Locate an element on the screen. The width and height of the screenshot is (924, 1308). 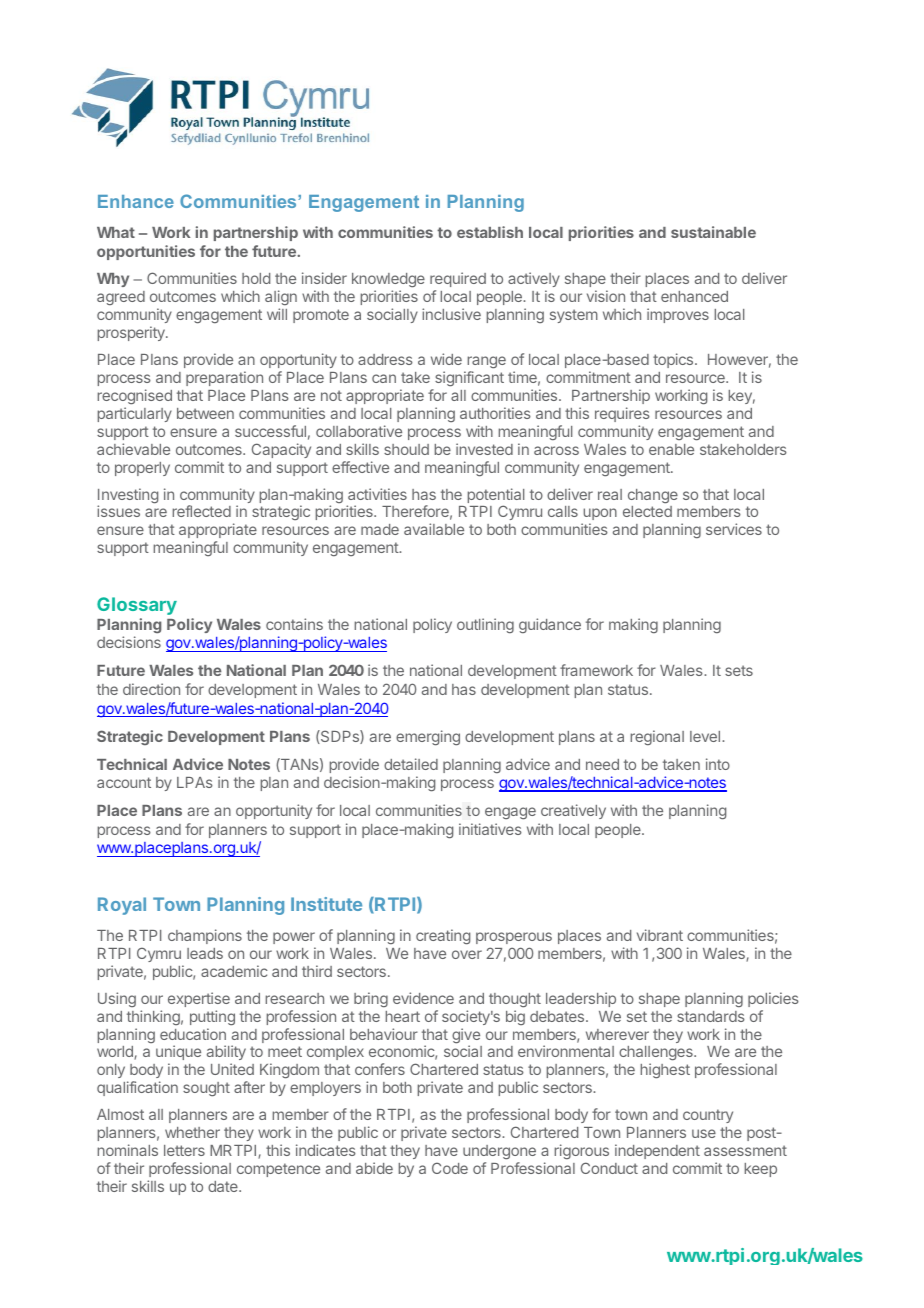
Code is located at coordinates (450, 1168).
